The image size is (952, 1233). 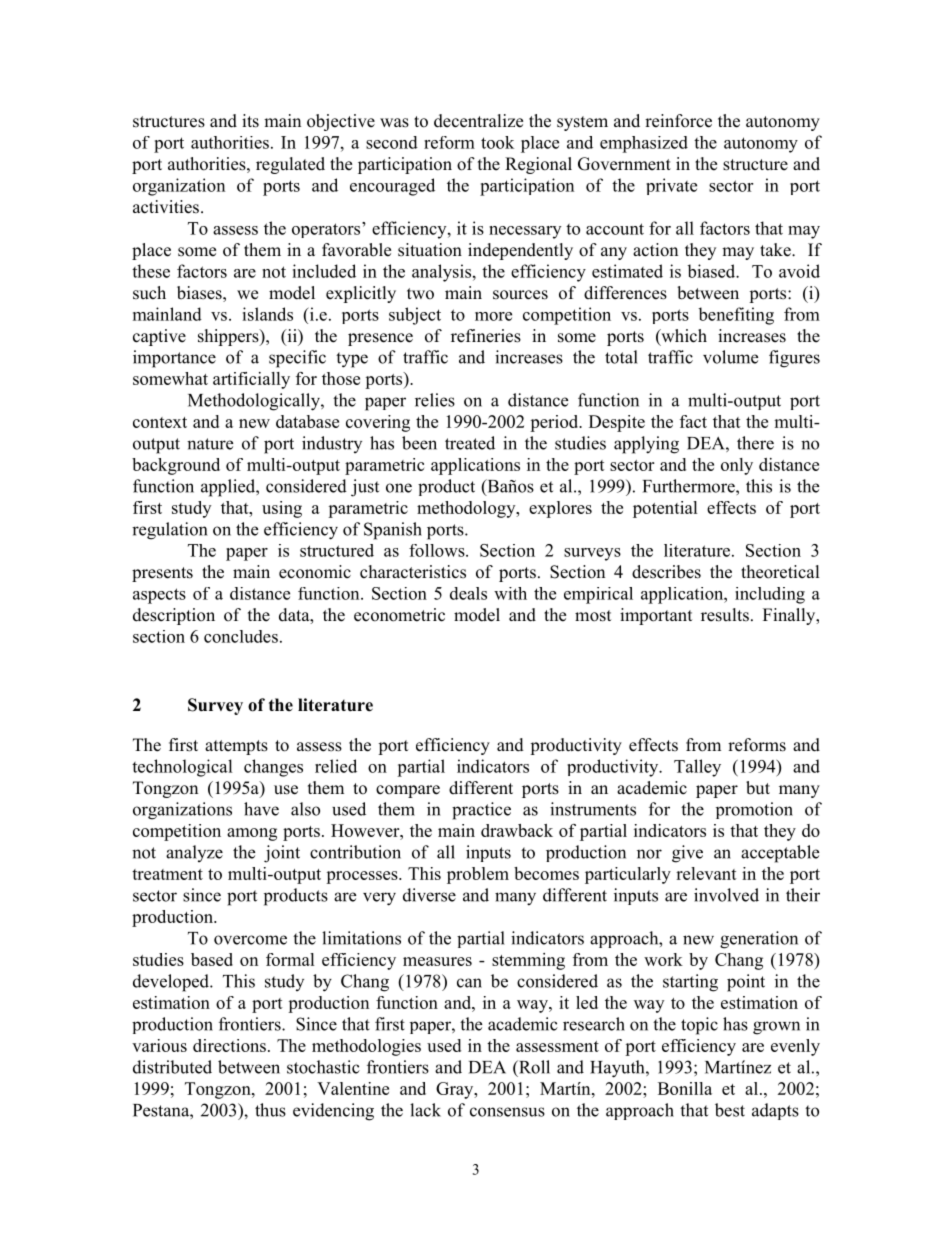 What do you see at coordinates (468, 593) in the screenshot?
I see `deals` at bounding box center [468, 593].
